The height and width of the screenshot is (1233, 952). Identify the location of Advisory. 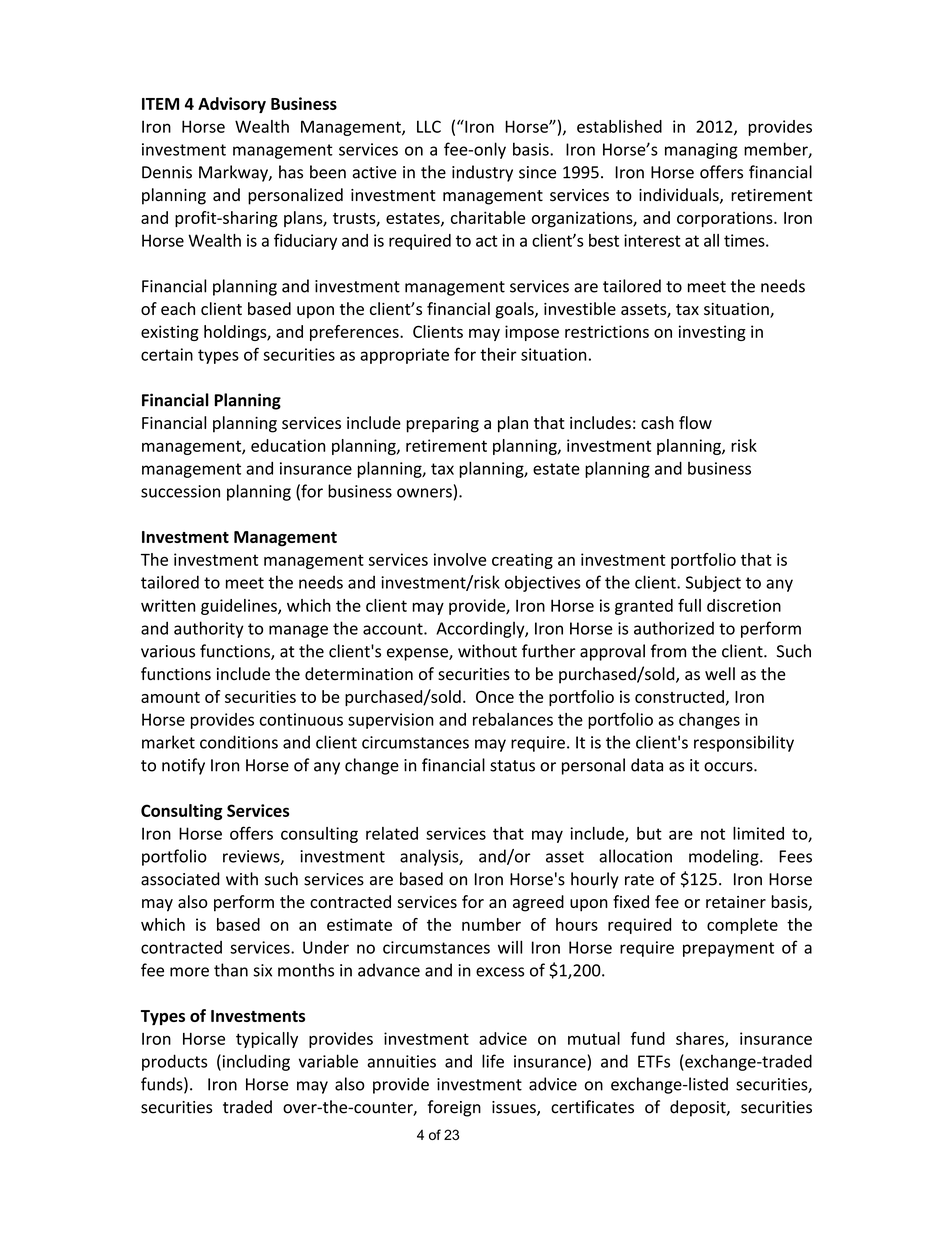
(232, 105).
